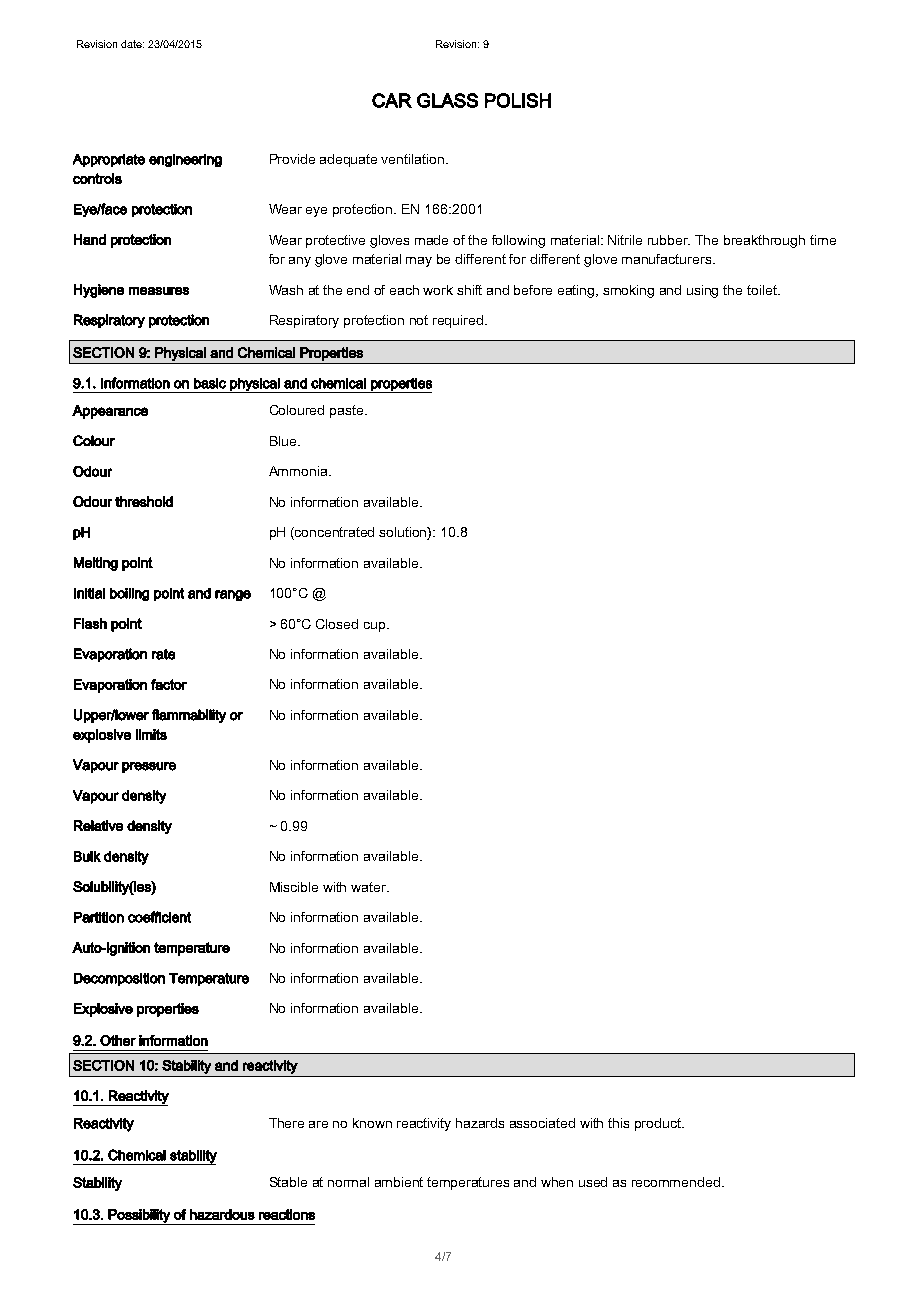  I want to click on breakthrough, so click(764, 241).
